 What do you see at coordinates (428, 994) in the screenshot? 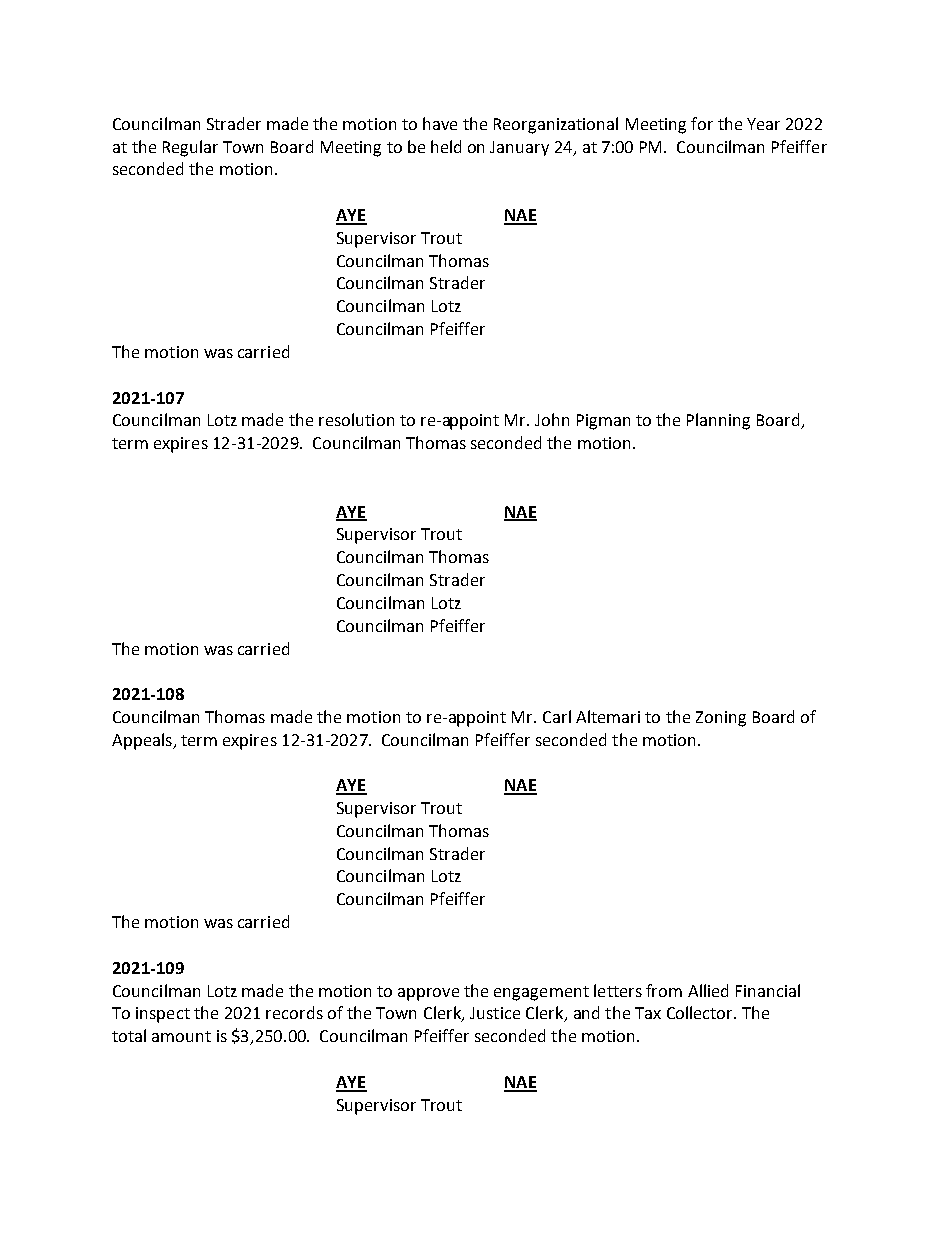
I see `approve` at bounding box center [428, 994].
